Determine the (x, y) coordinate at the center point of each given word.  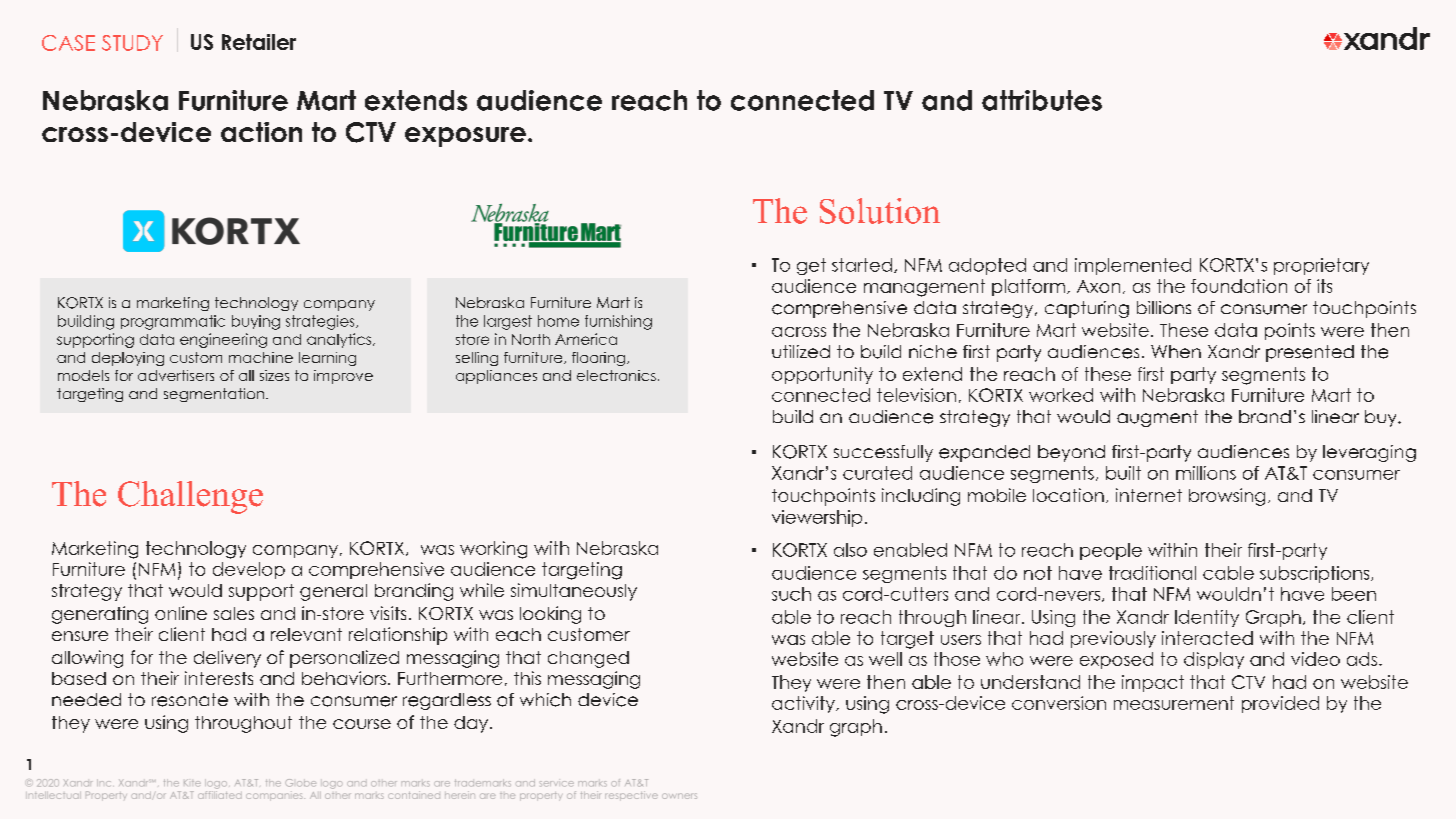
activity (804, 704)
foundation (1239, 286)
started (862, 265)
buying (256, 322)
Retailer (259, 42)
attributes (1042, 100)
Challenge (190, 497)
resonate (190, 700)
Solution (880, 211)
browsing (1227, 497)
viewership (817, 518)
